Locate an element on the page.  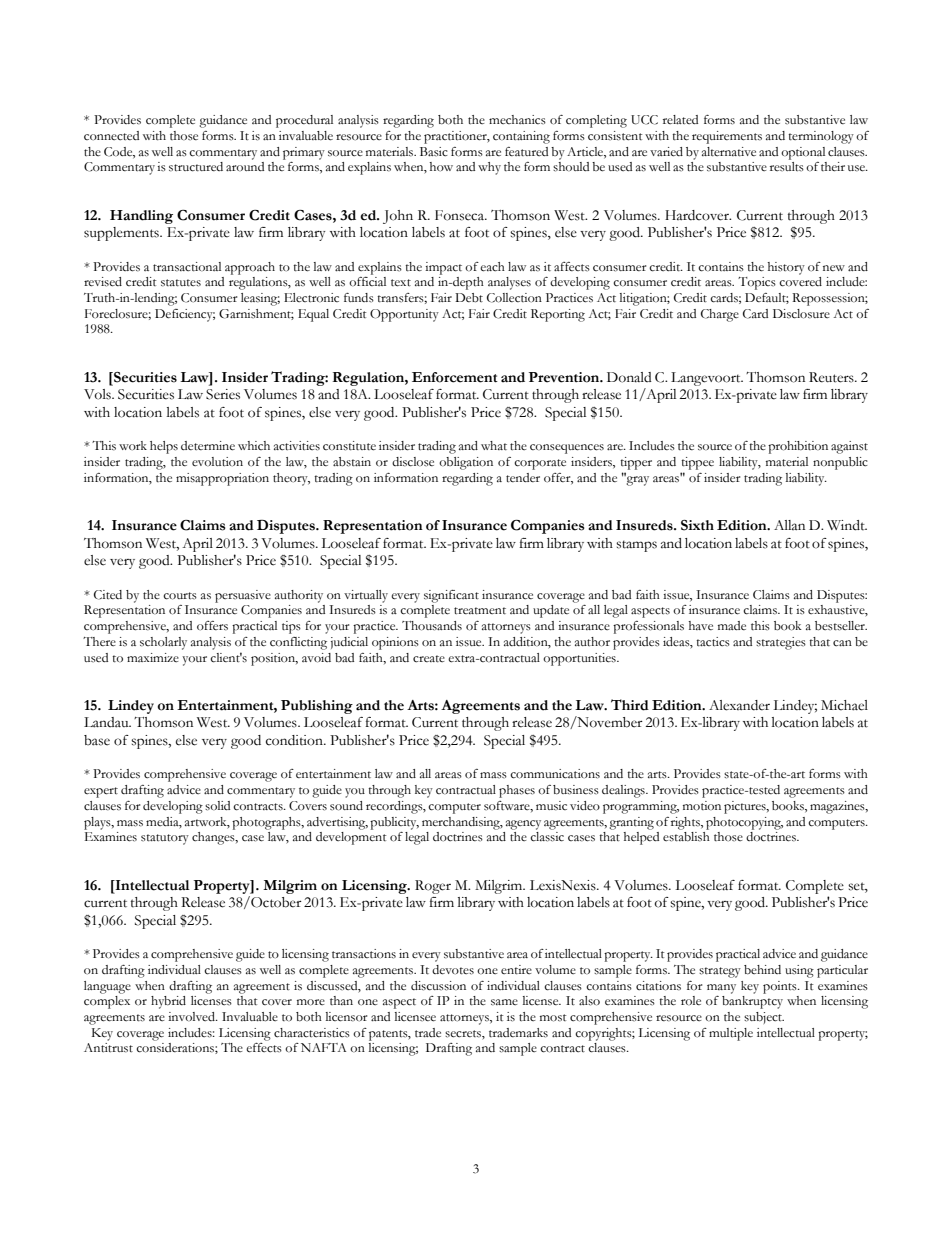
same is located at coordinates (504, 1002).
